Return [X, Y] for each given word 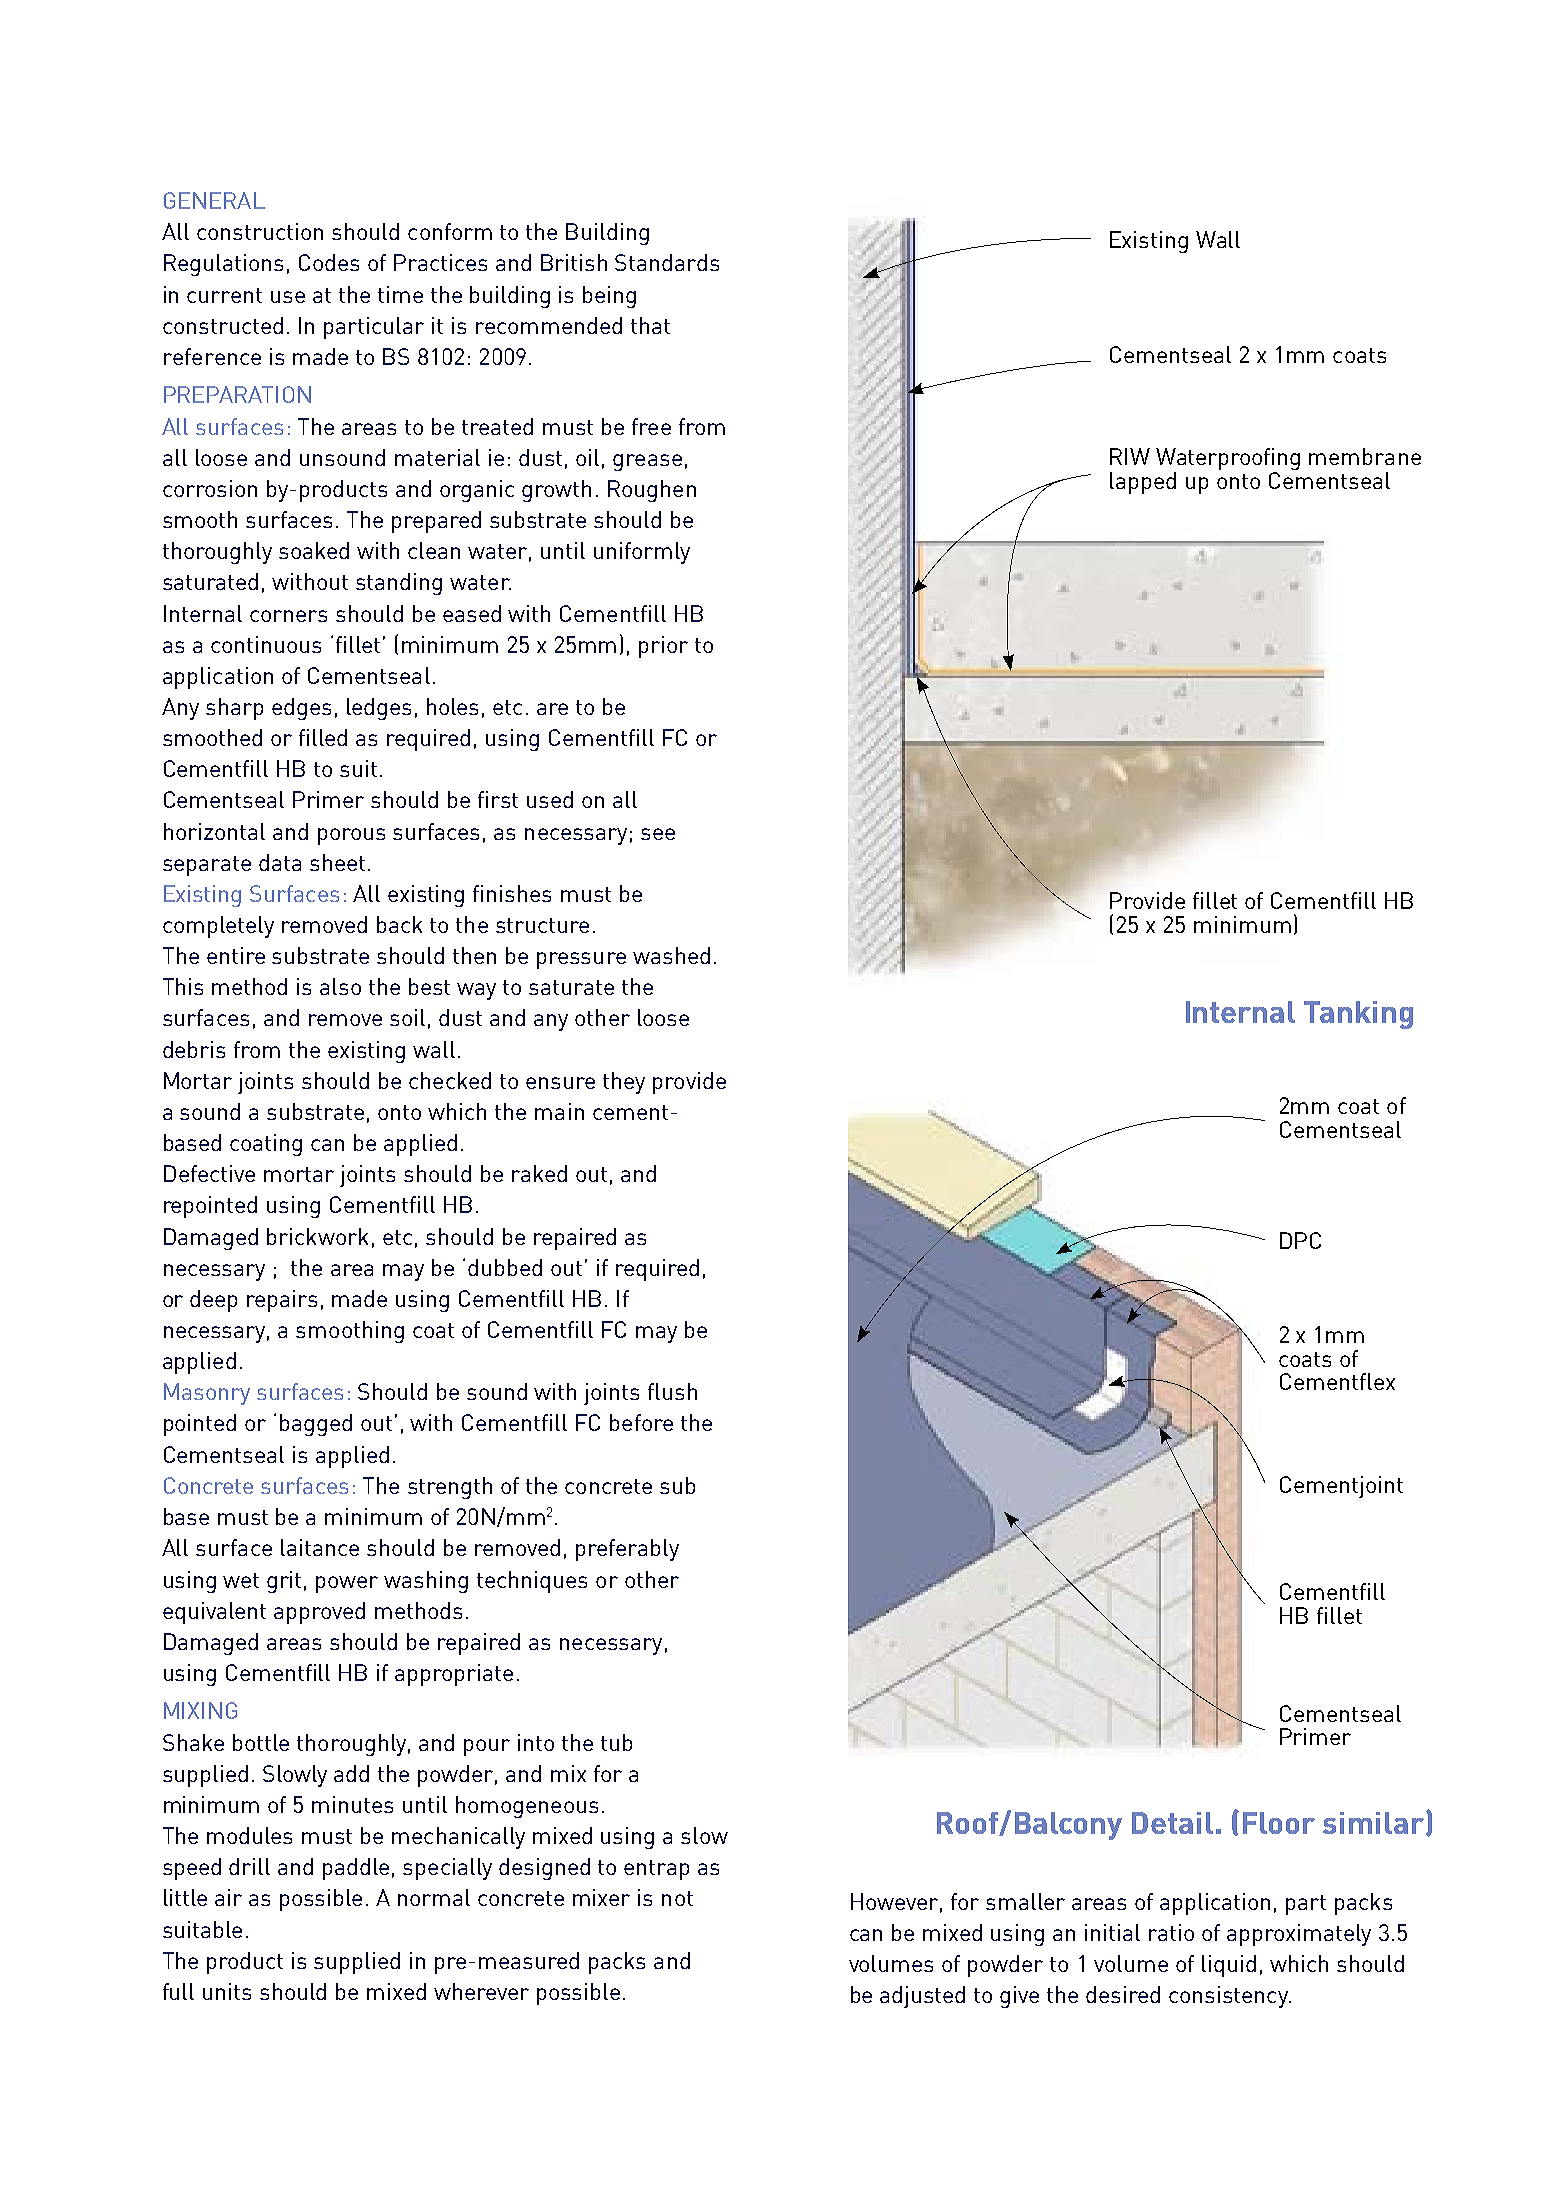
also [340, 986]
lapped [1143, 483]
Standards [667, 262]
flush [672, 1391]
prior [663, 647]
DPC [1300, 1240]
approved [319, 1613]
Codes [329, 262]
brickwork [317, 1236]
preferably [627, 1550]
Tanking [1358, 1015]
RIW [1130, 456]
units [227, 1991]
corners [288, 616]
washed [671, 955]
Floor [1279, 1823]
